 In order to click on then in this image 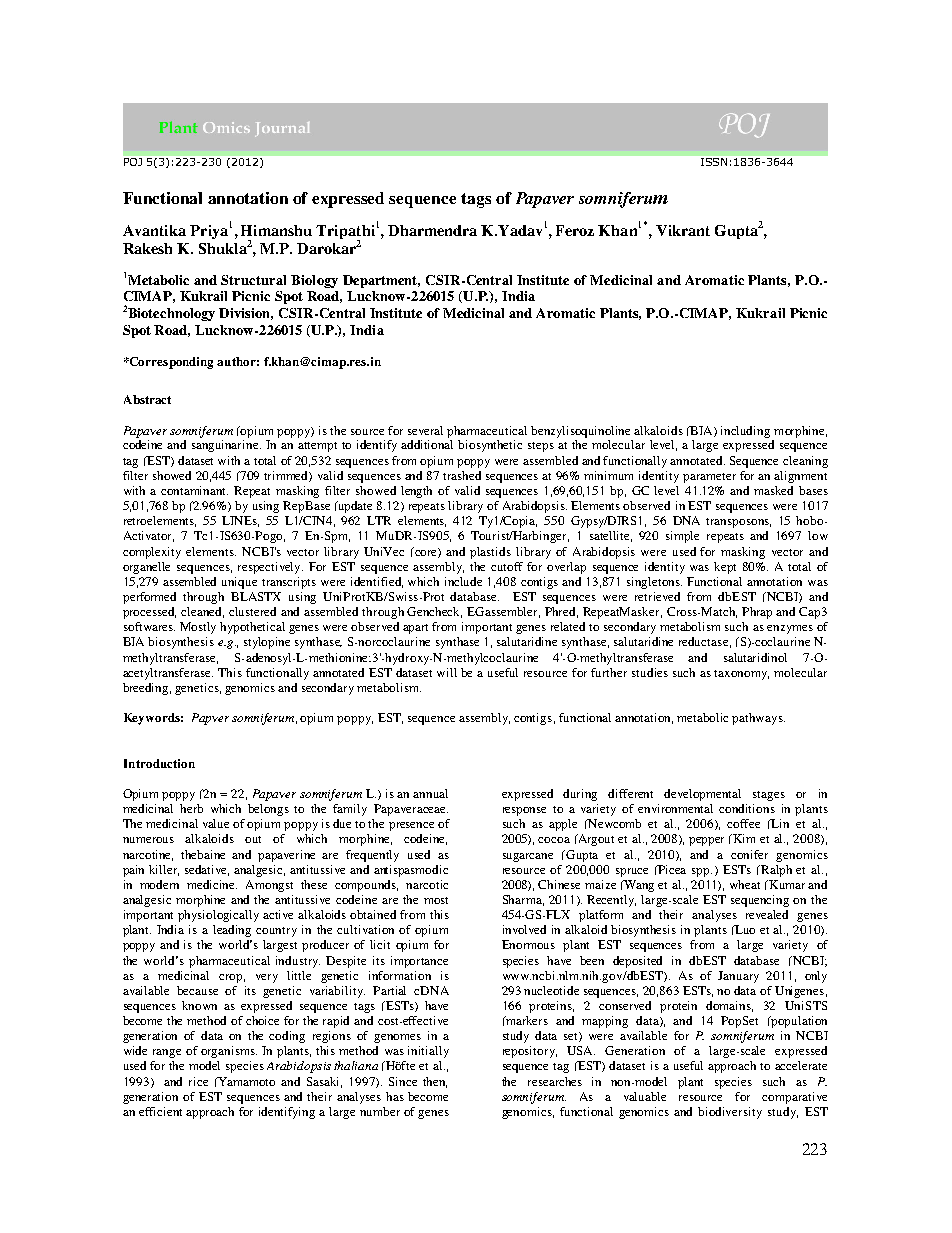, I will do `click(435, 1082)`.
